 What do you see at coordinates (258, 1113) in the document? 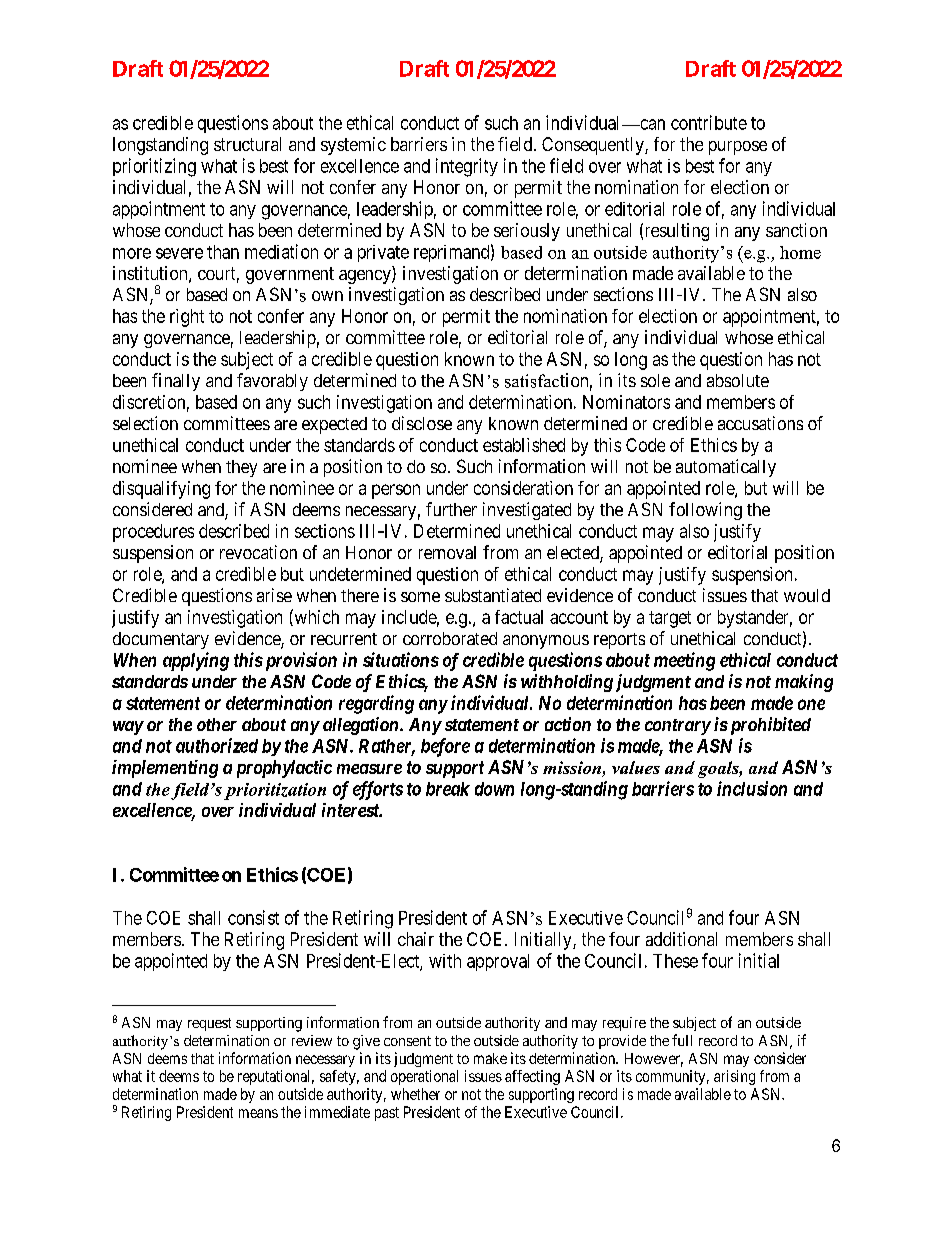
I see `means` at bounding box center [258, 1113].
